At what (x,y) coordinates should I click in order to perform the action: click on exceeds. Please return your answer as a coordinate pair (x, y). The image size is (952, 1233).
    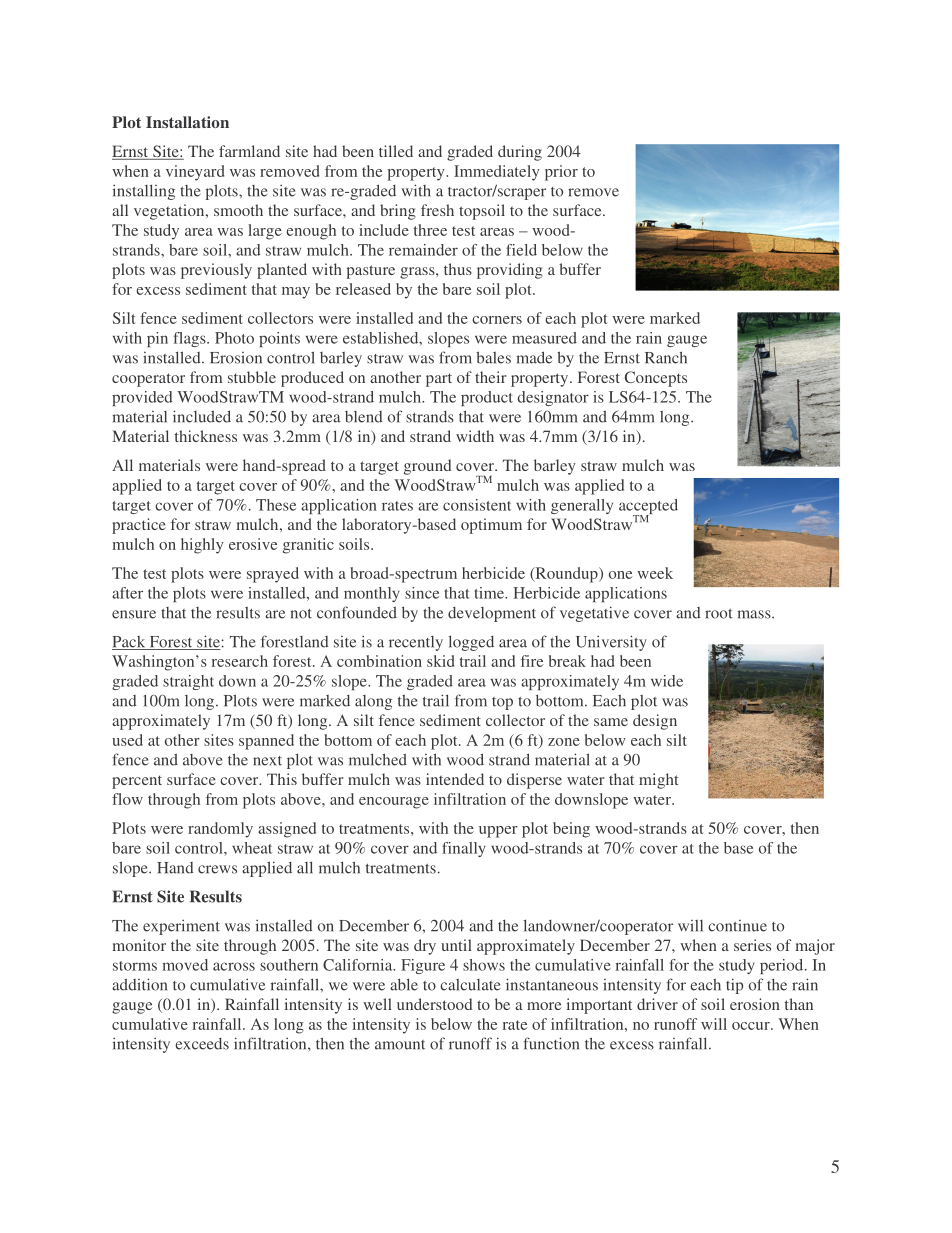
    Looking at the image, I should click on (202, 1044).
